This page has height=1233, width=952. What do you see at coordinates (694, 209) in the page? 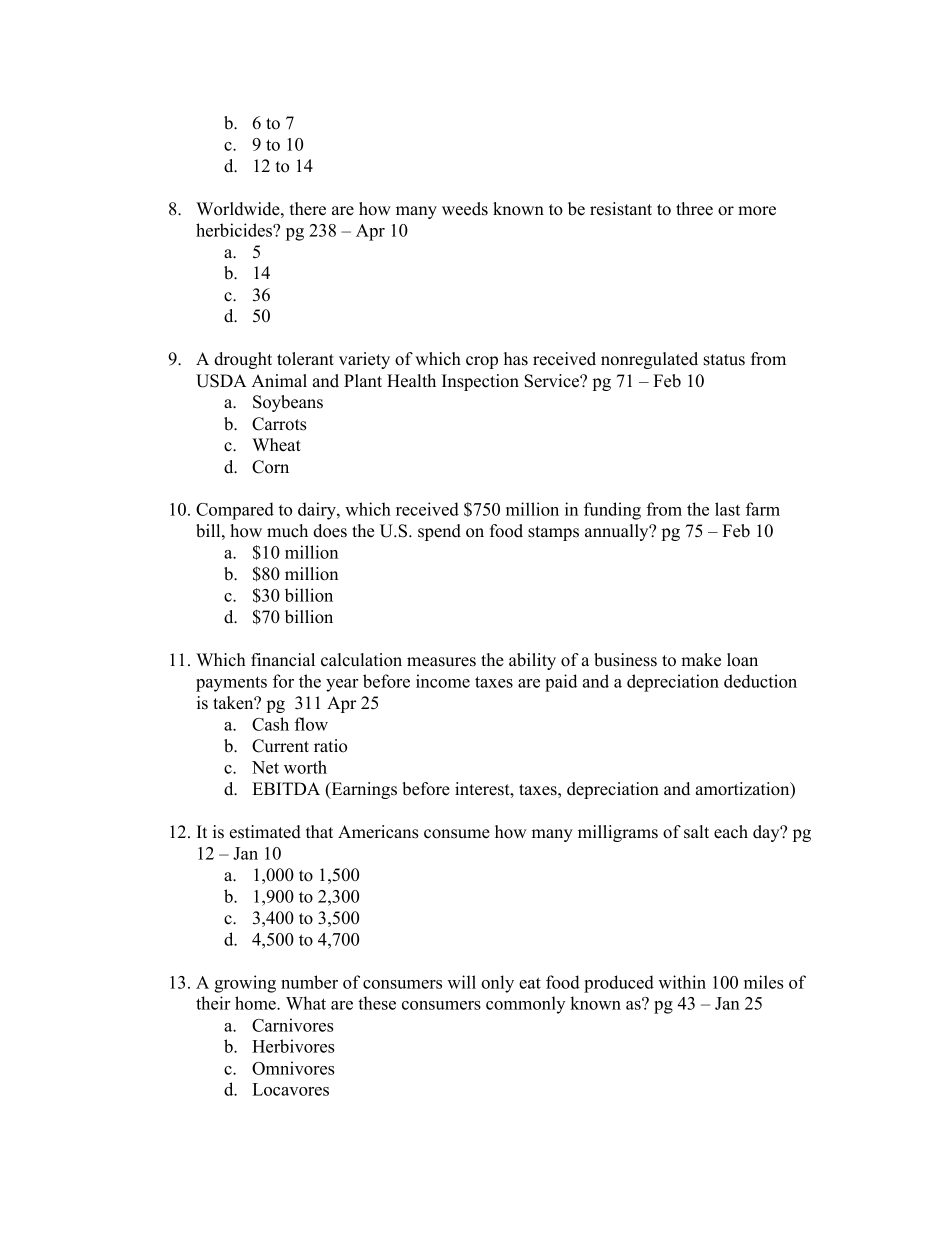
I see `three` at bounding box center [694, 209].
